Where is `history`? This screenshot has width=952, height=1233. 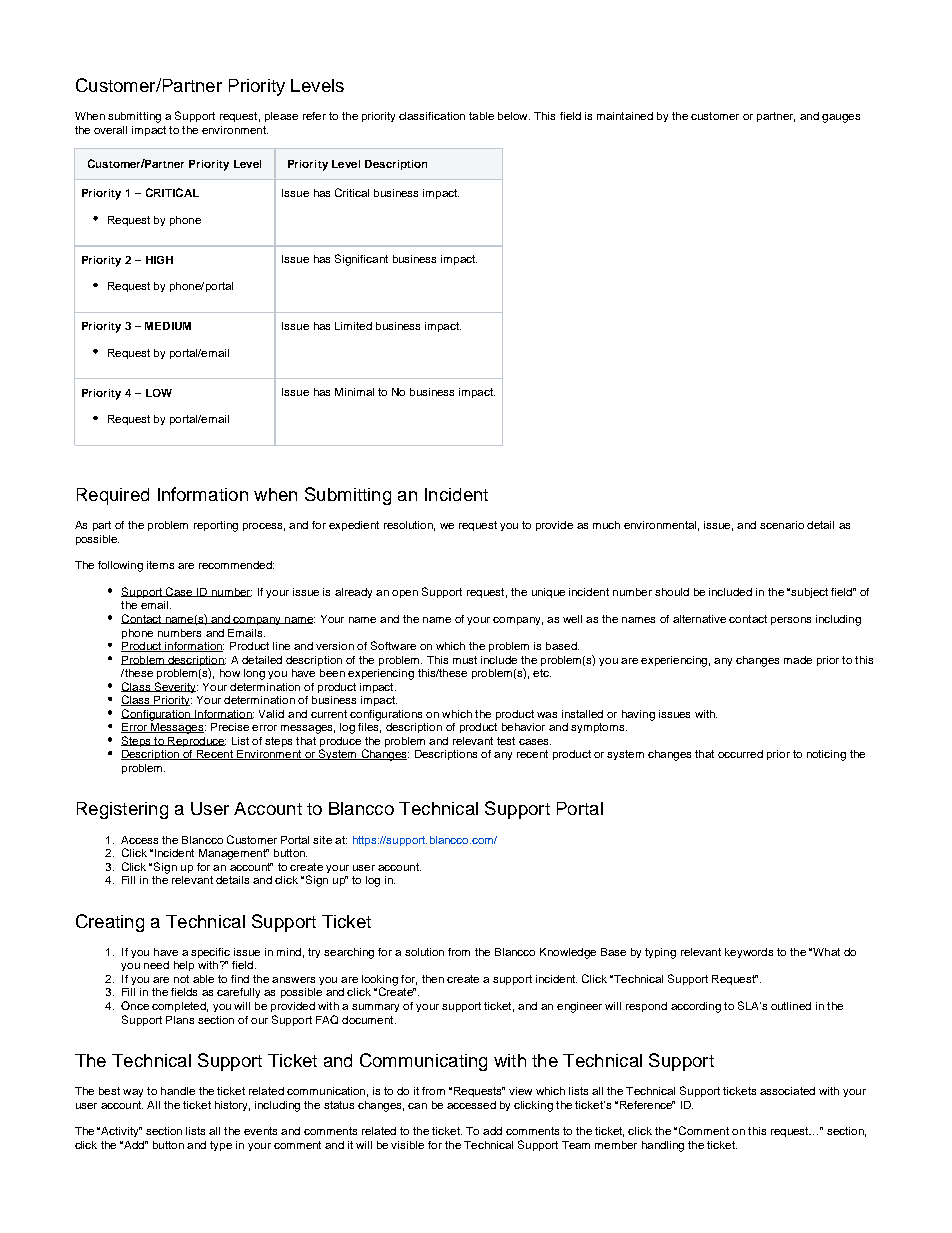
history is located at coordinates (232, 1106).
